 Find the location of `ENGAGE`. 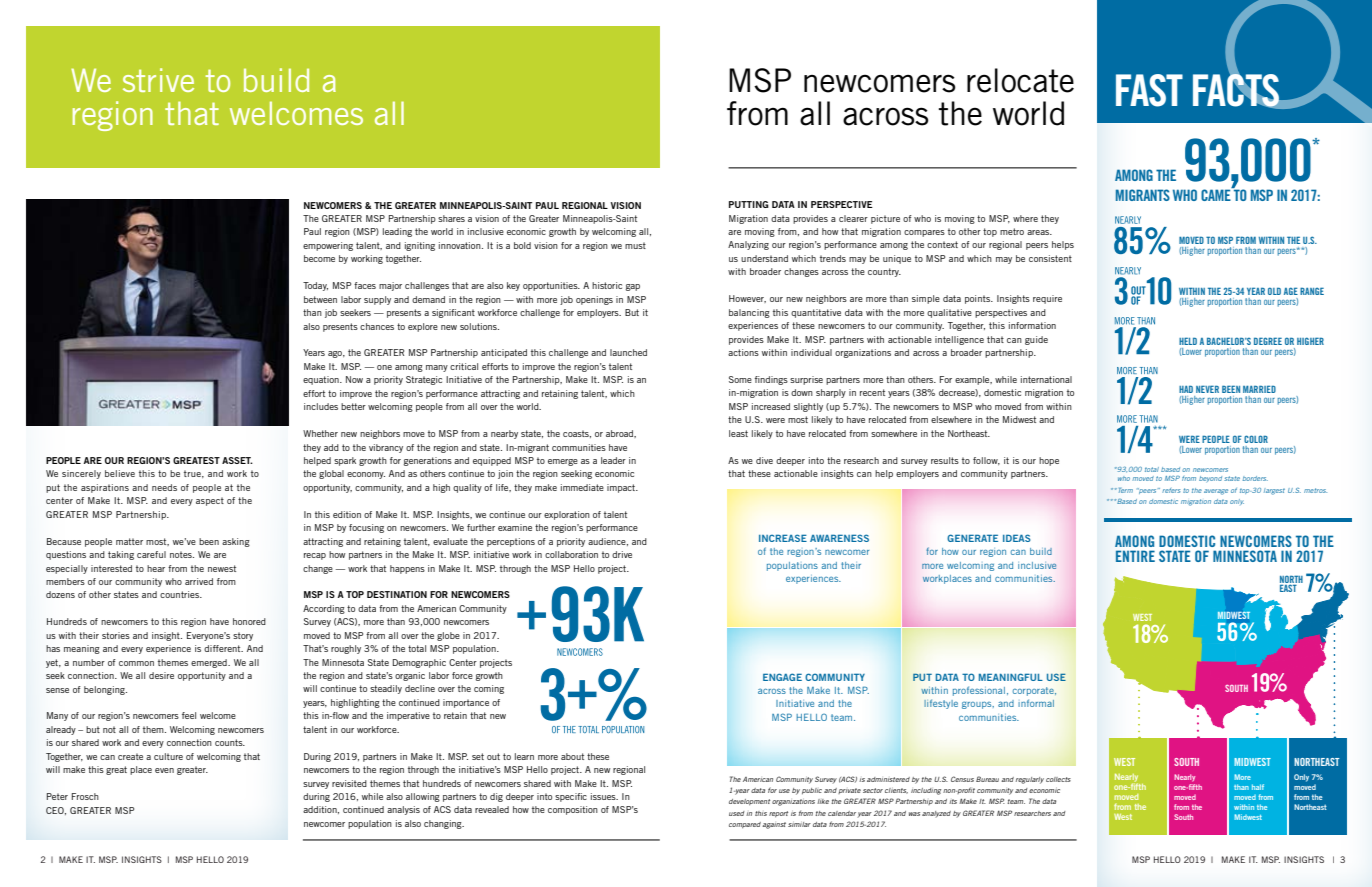

ENGAGE is located at coordinates (782, 677).
